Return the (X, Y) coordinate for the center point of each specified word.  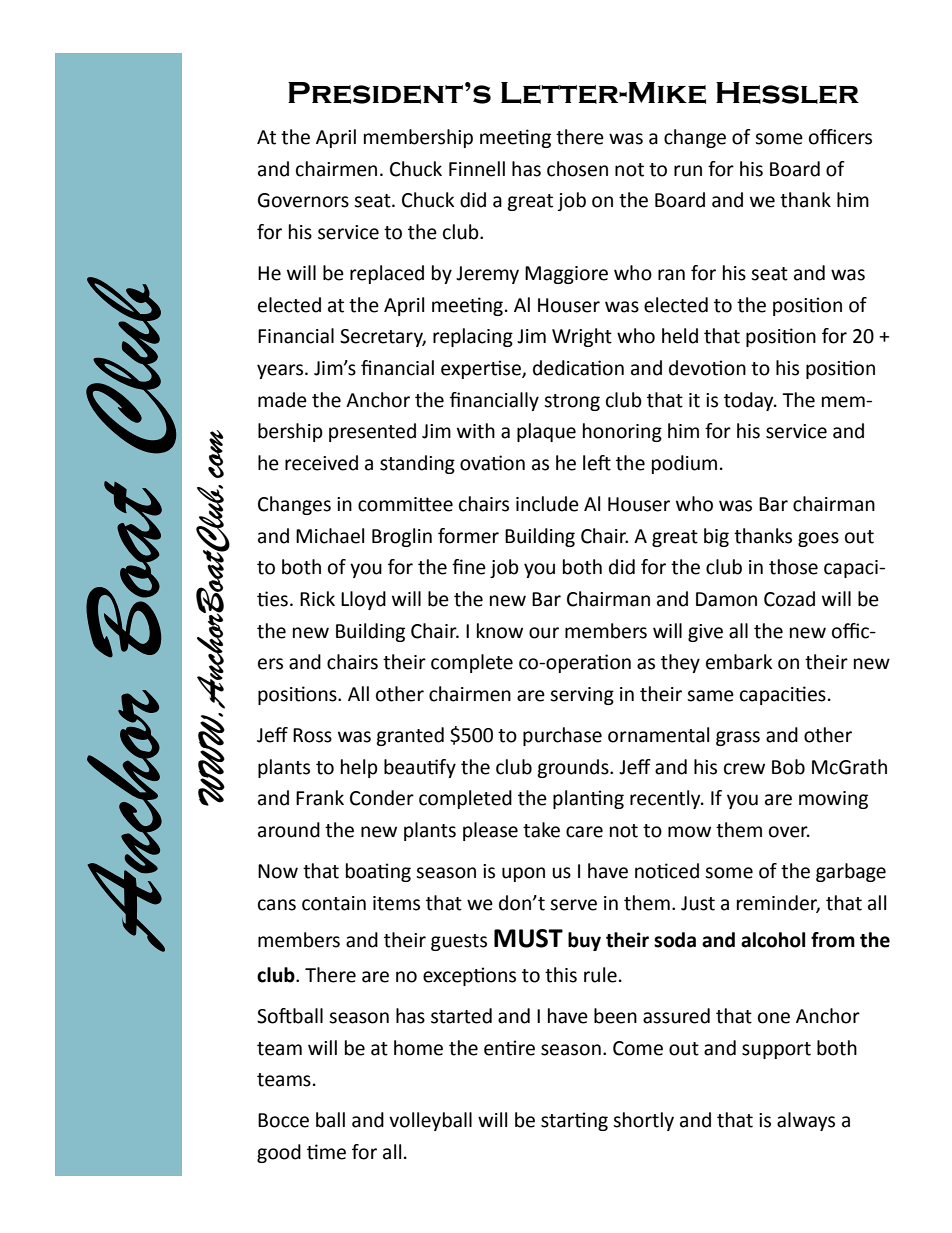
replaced (387, 274)
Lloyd (363, 600)
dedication (578, 368)
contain (334, 903)
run (688, 171)
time (326, 1152)
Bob (788, 767)
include (547, 504)
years (281, 371)
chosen (577, 169)
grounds (574, 768)
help (359, 768)
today (750, 401)
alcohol (773, 940)
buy (584, 941)
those (793, 567)
